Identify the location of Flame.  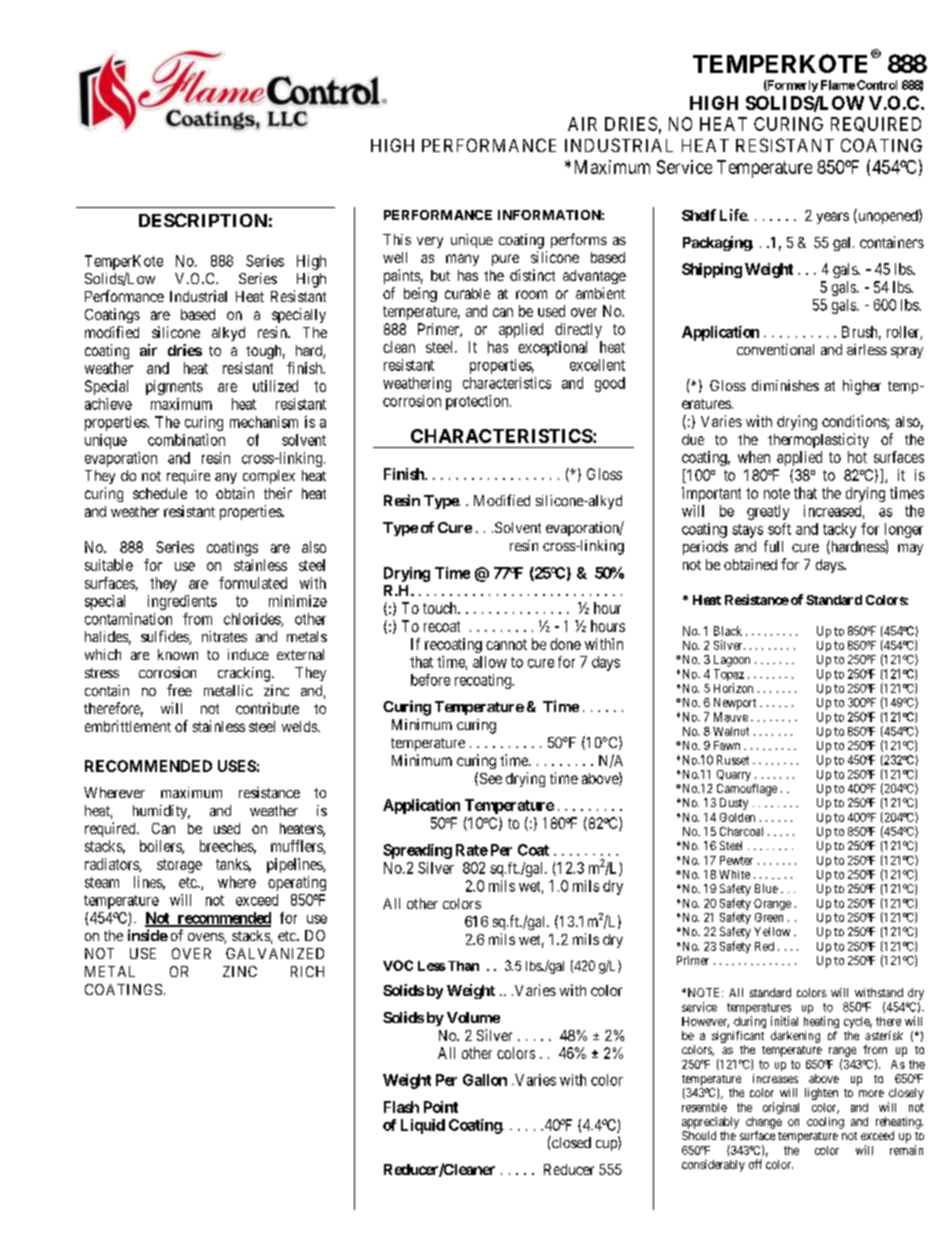
(838, 85).
